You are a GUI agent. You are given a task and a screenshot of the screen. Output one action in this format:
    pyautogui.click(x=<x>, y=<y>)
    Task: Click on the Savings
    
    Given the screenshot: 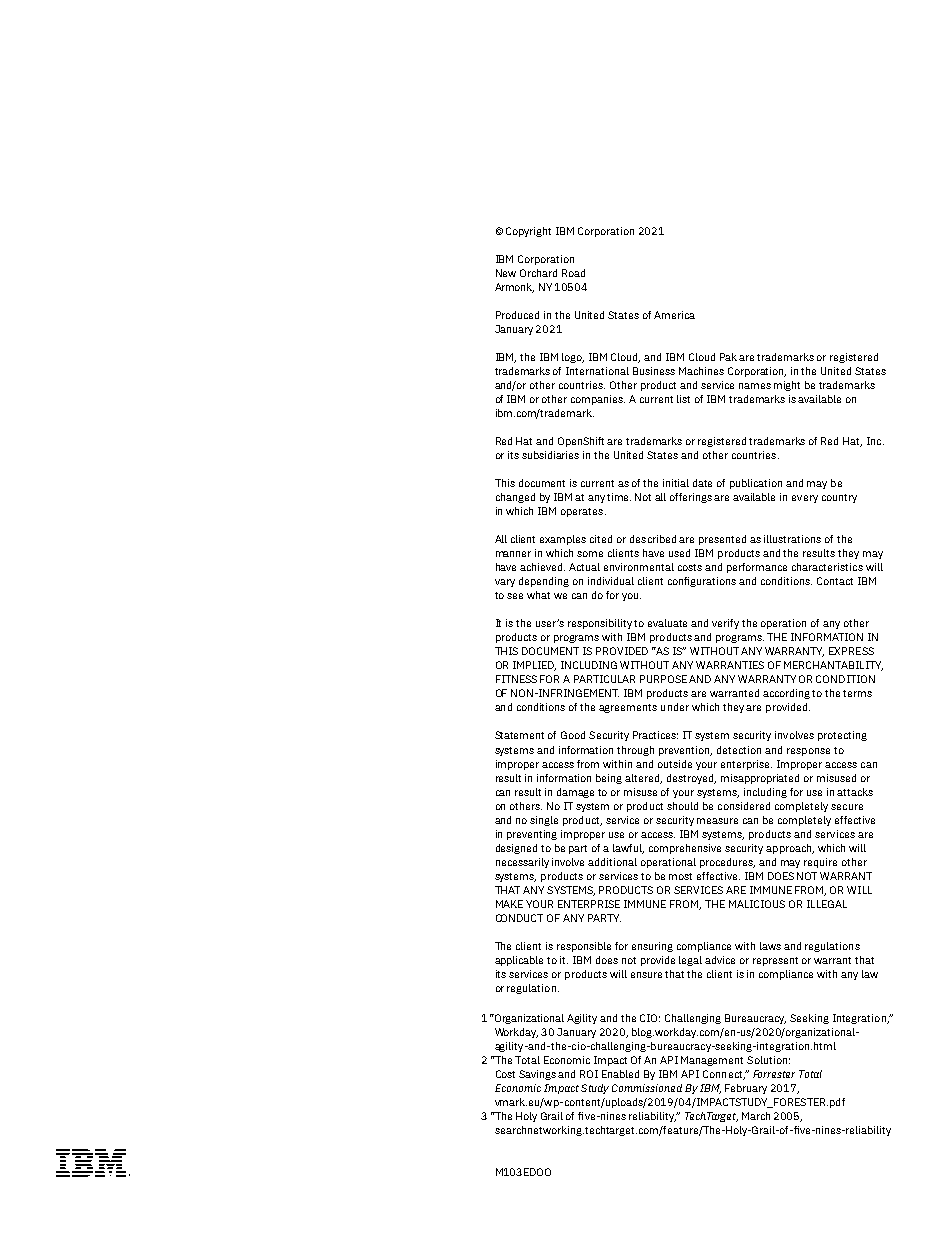 What is the action you would take?
    pyautogui.click(x=537, y=1075)
